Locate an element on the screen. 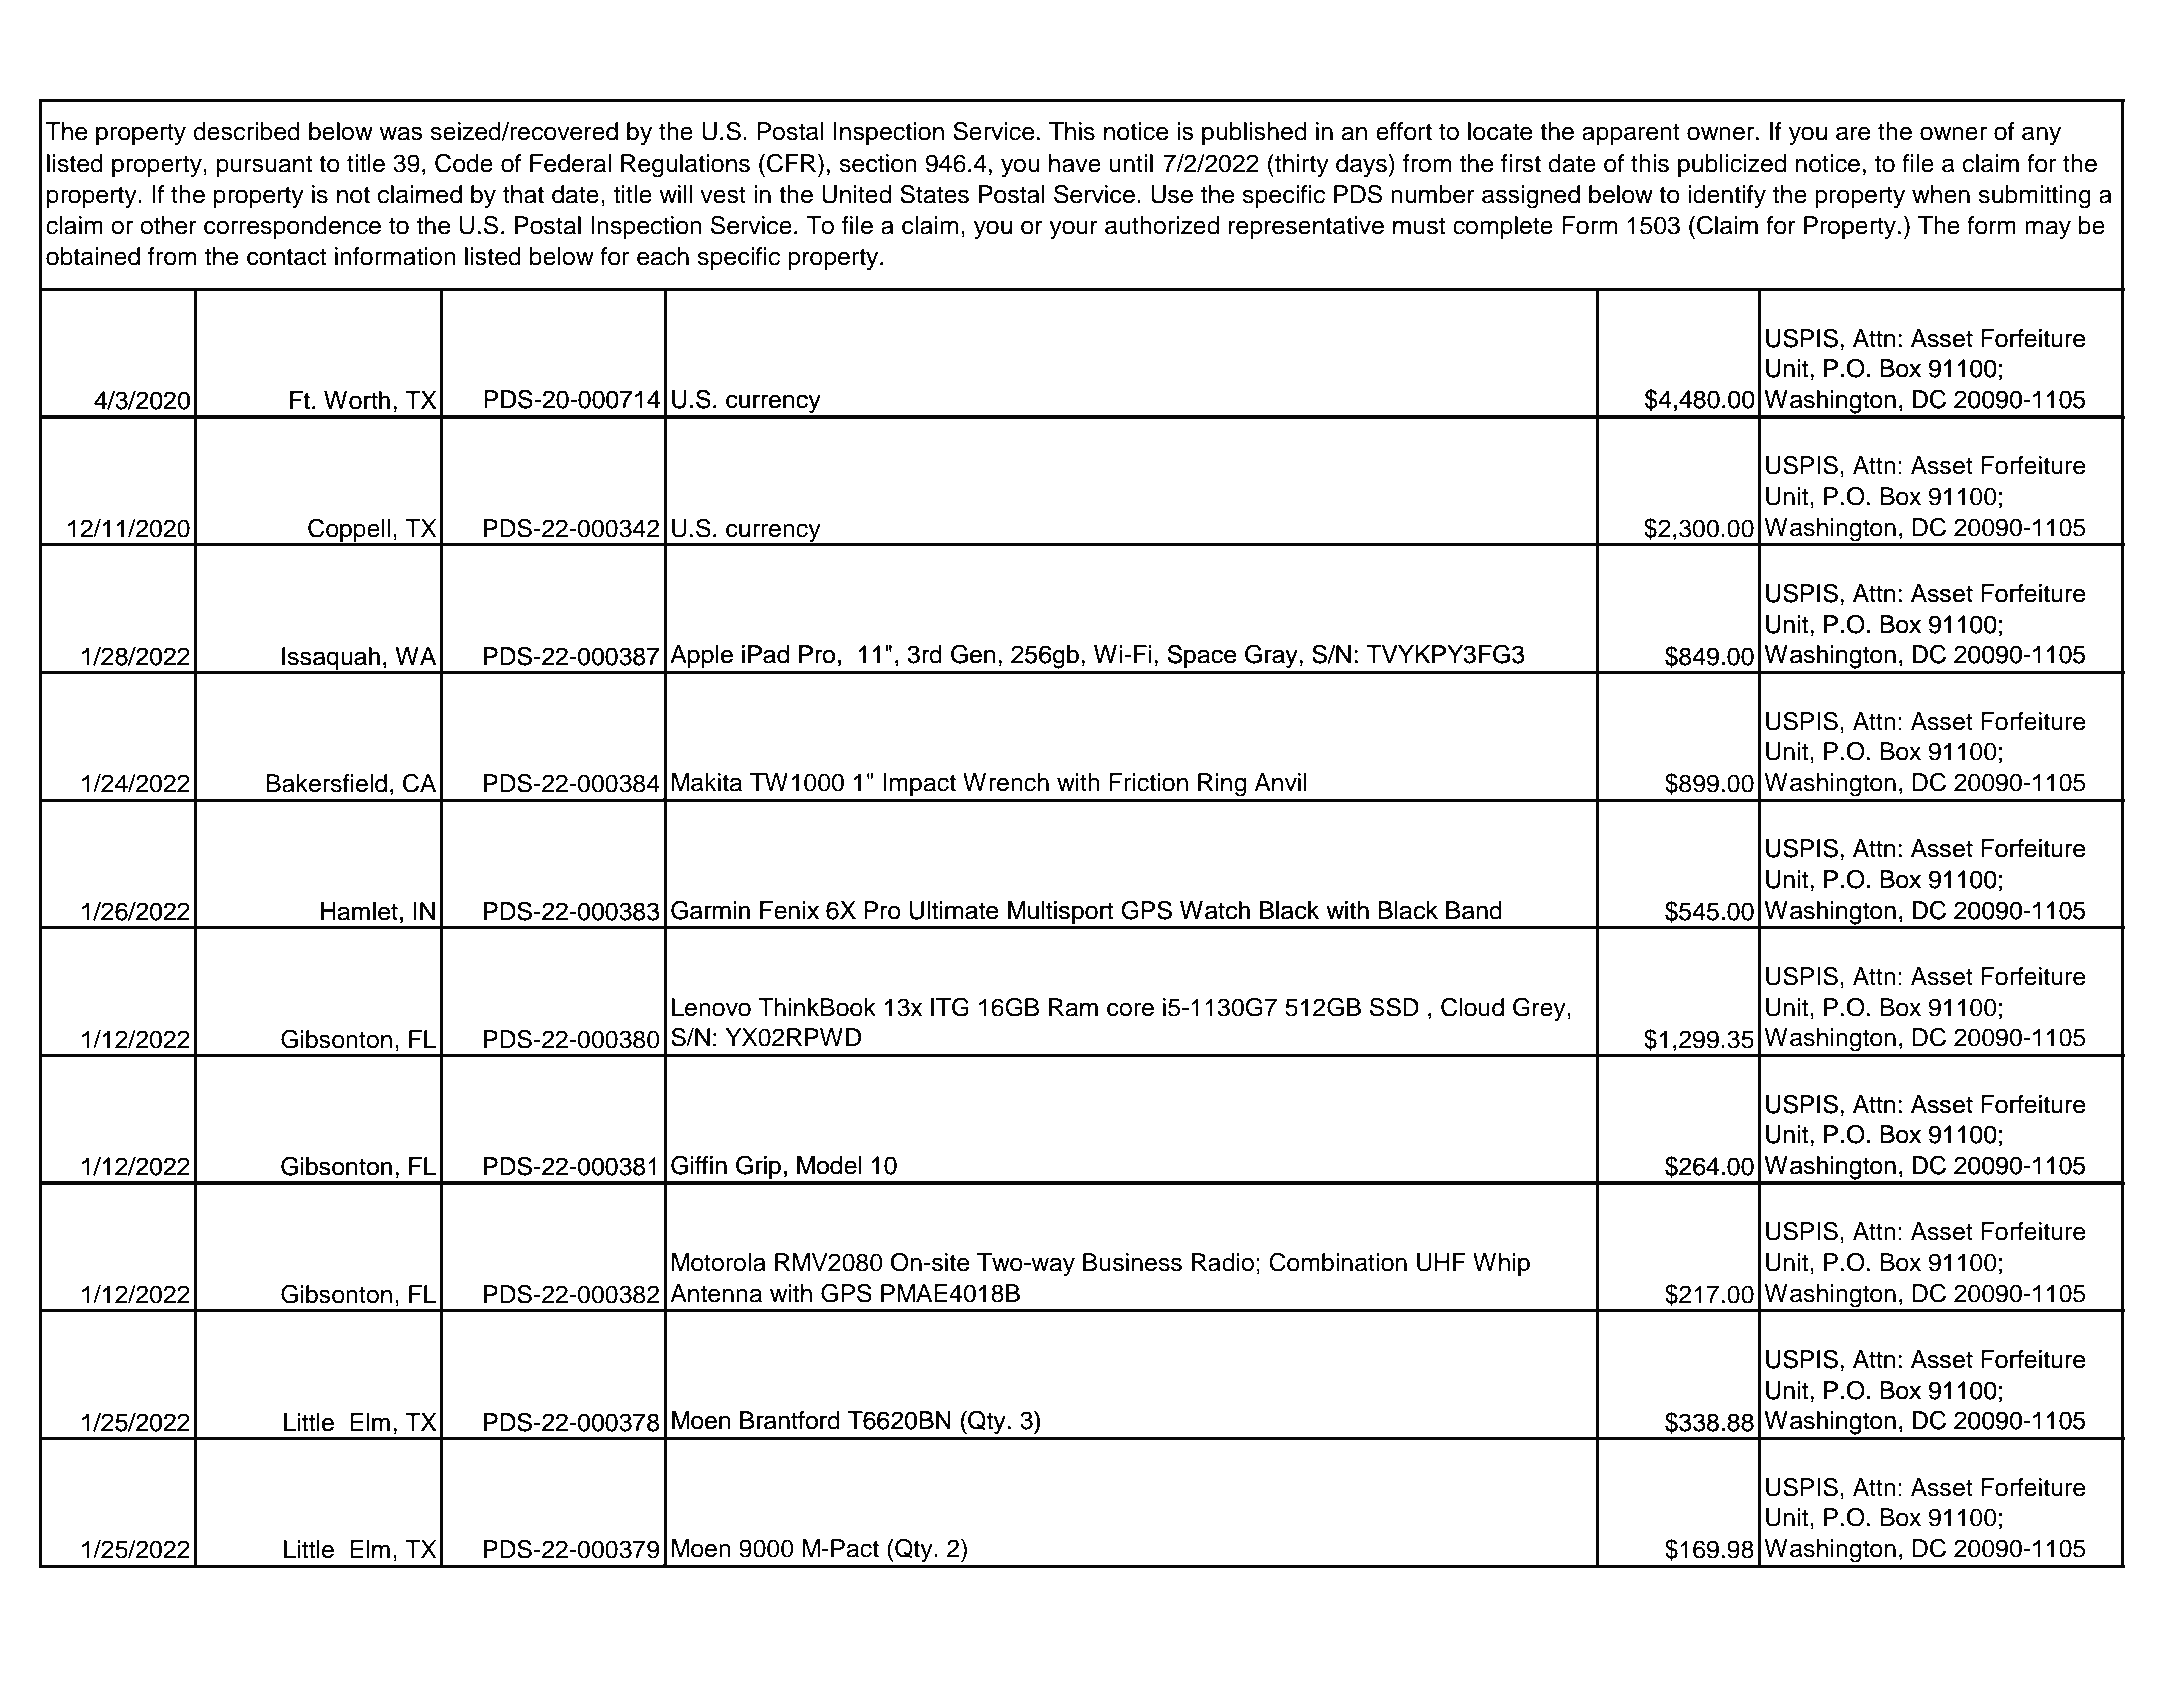  pursuant is located at coordinates (264, 166).
